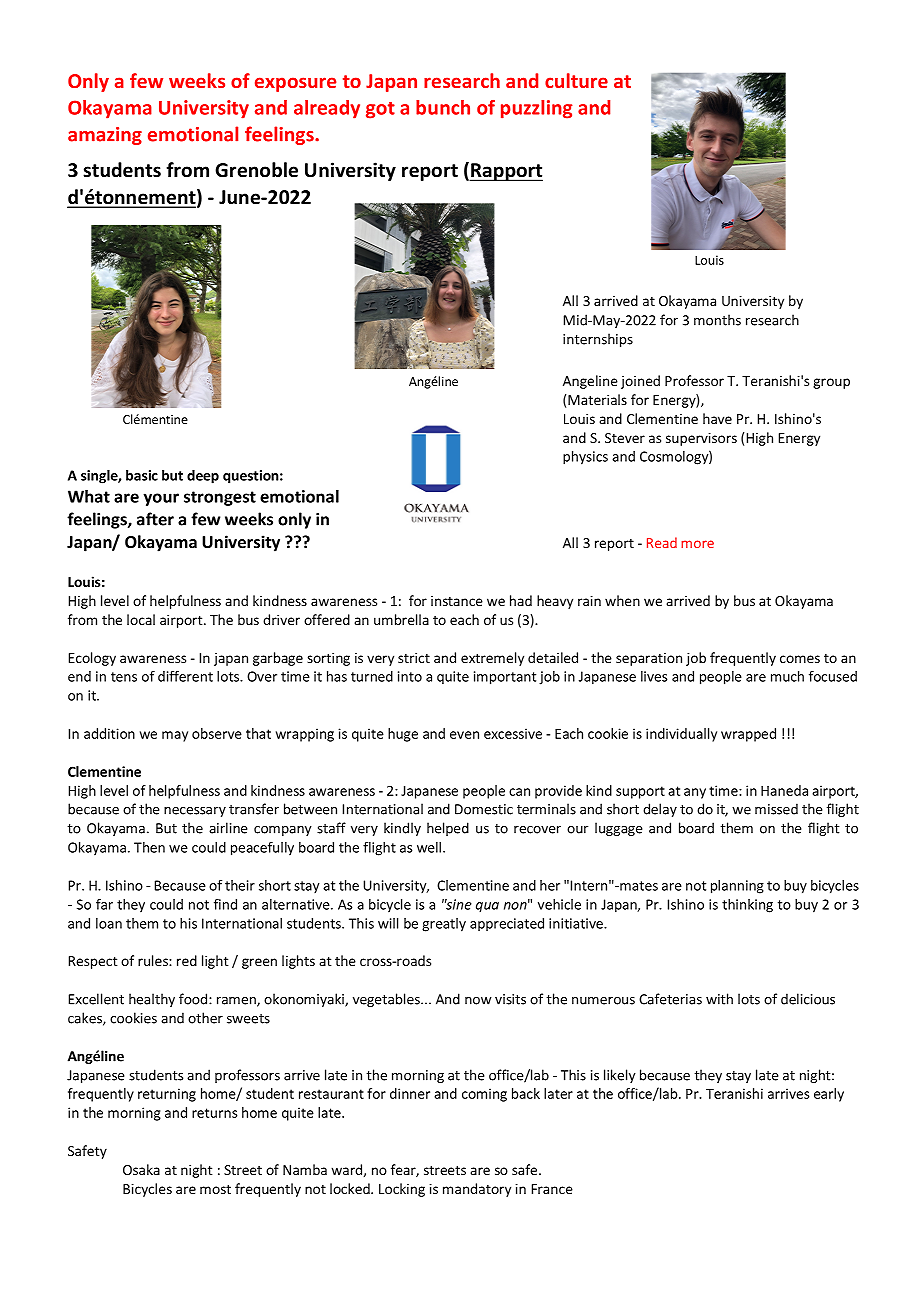 The width and height of the screenshot is (924, 1308). What do you see at coordinates (748, 735) in the screenshot?
I see `wrapped` at bounding box center [748, 735].
